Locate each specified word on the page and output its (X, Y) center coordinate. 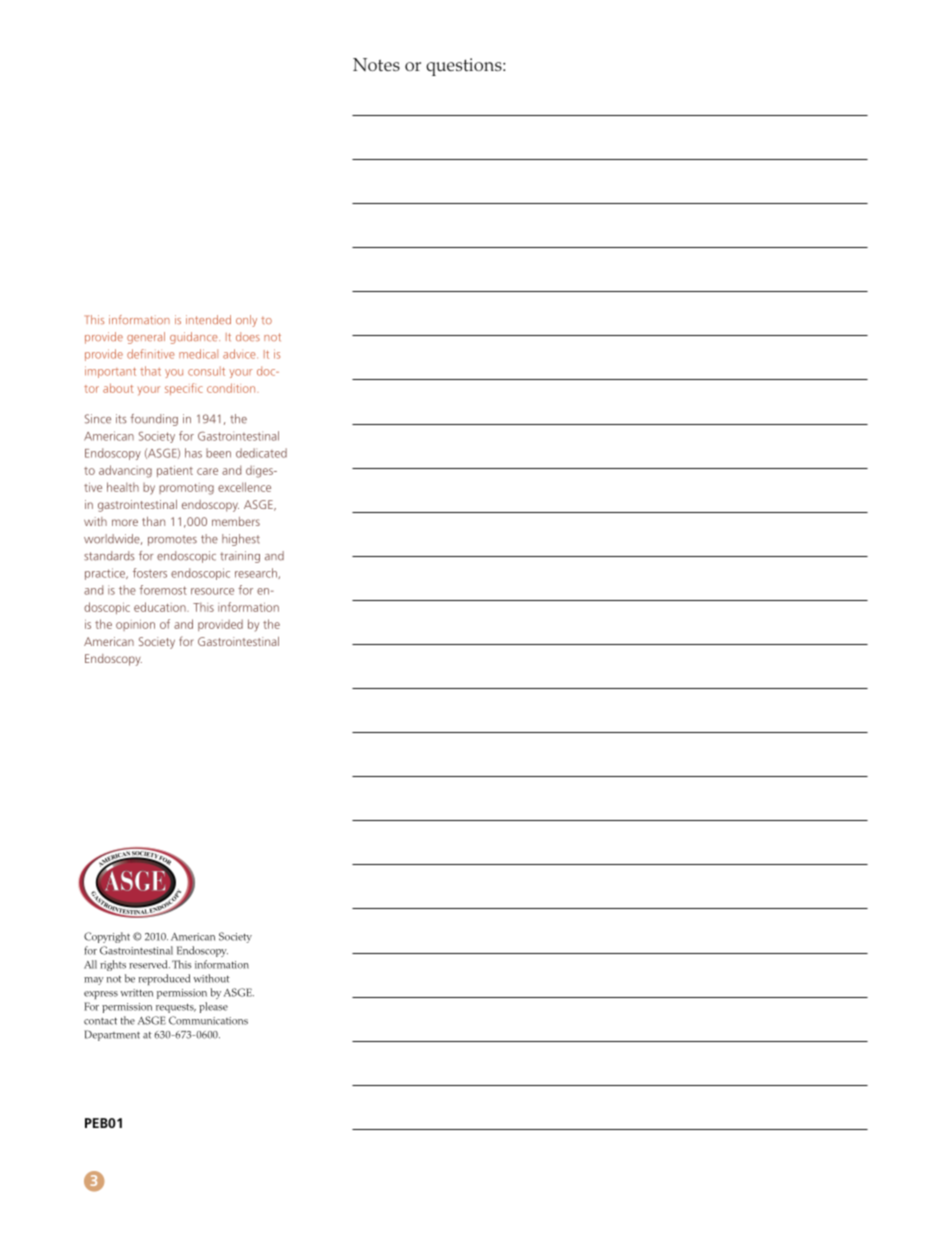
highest (241, 540)
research (257, 573)
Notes (376, 64)
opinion (135, 625)
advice (240, 354)
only (246, 321)
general (146, 338)
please (213, 1007)
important (110, 372)
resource (212, 591)
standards (109, 556)
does (248, 336)
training (240, 557)
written (137, 993)
